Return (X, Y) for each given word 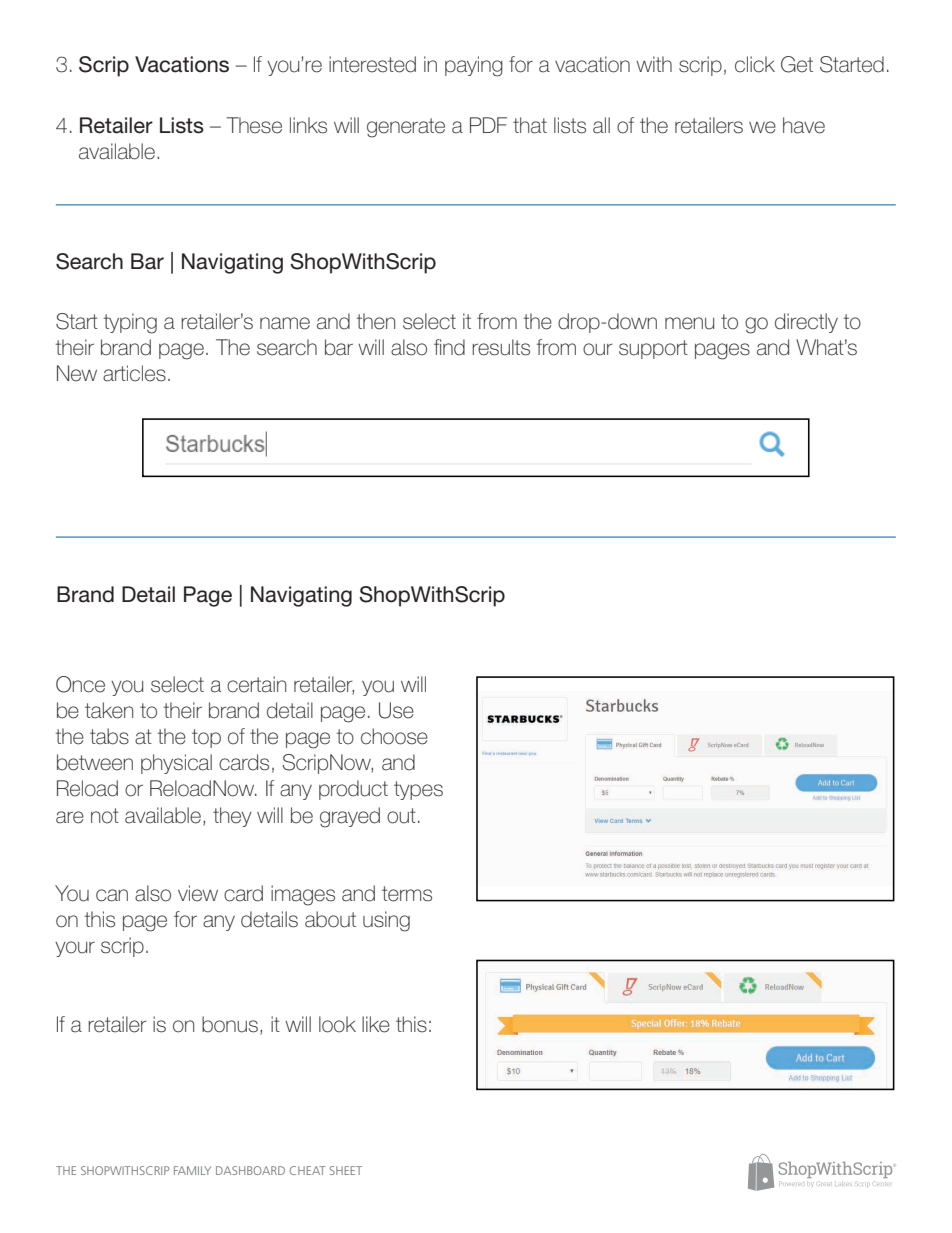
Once (80, 684)
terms (407, 894)
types (418, 790)
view (198, 893)
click (755, 64)
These (254, 125)
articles (134, 373)
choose (394, 736)
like (376, 1024)
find (449, 347)
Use (396, 710)
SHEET (346, 1170)
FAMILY (192, 1170)
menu (689, 323)
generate (406, 128)
